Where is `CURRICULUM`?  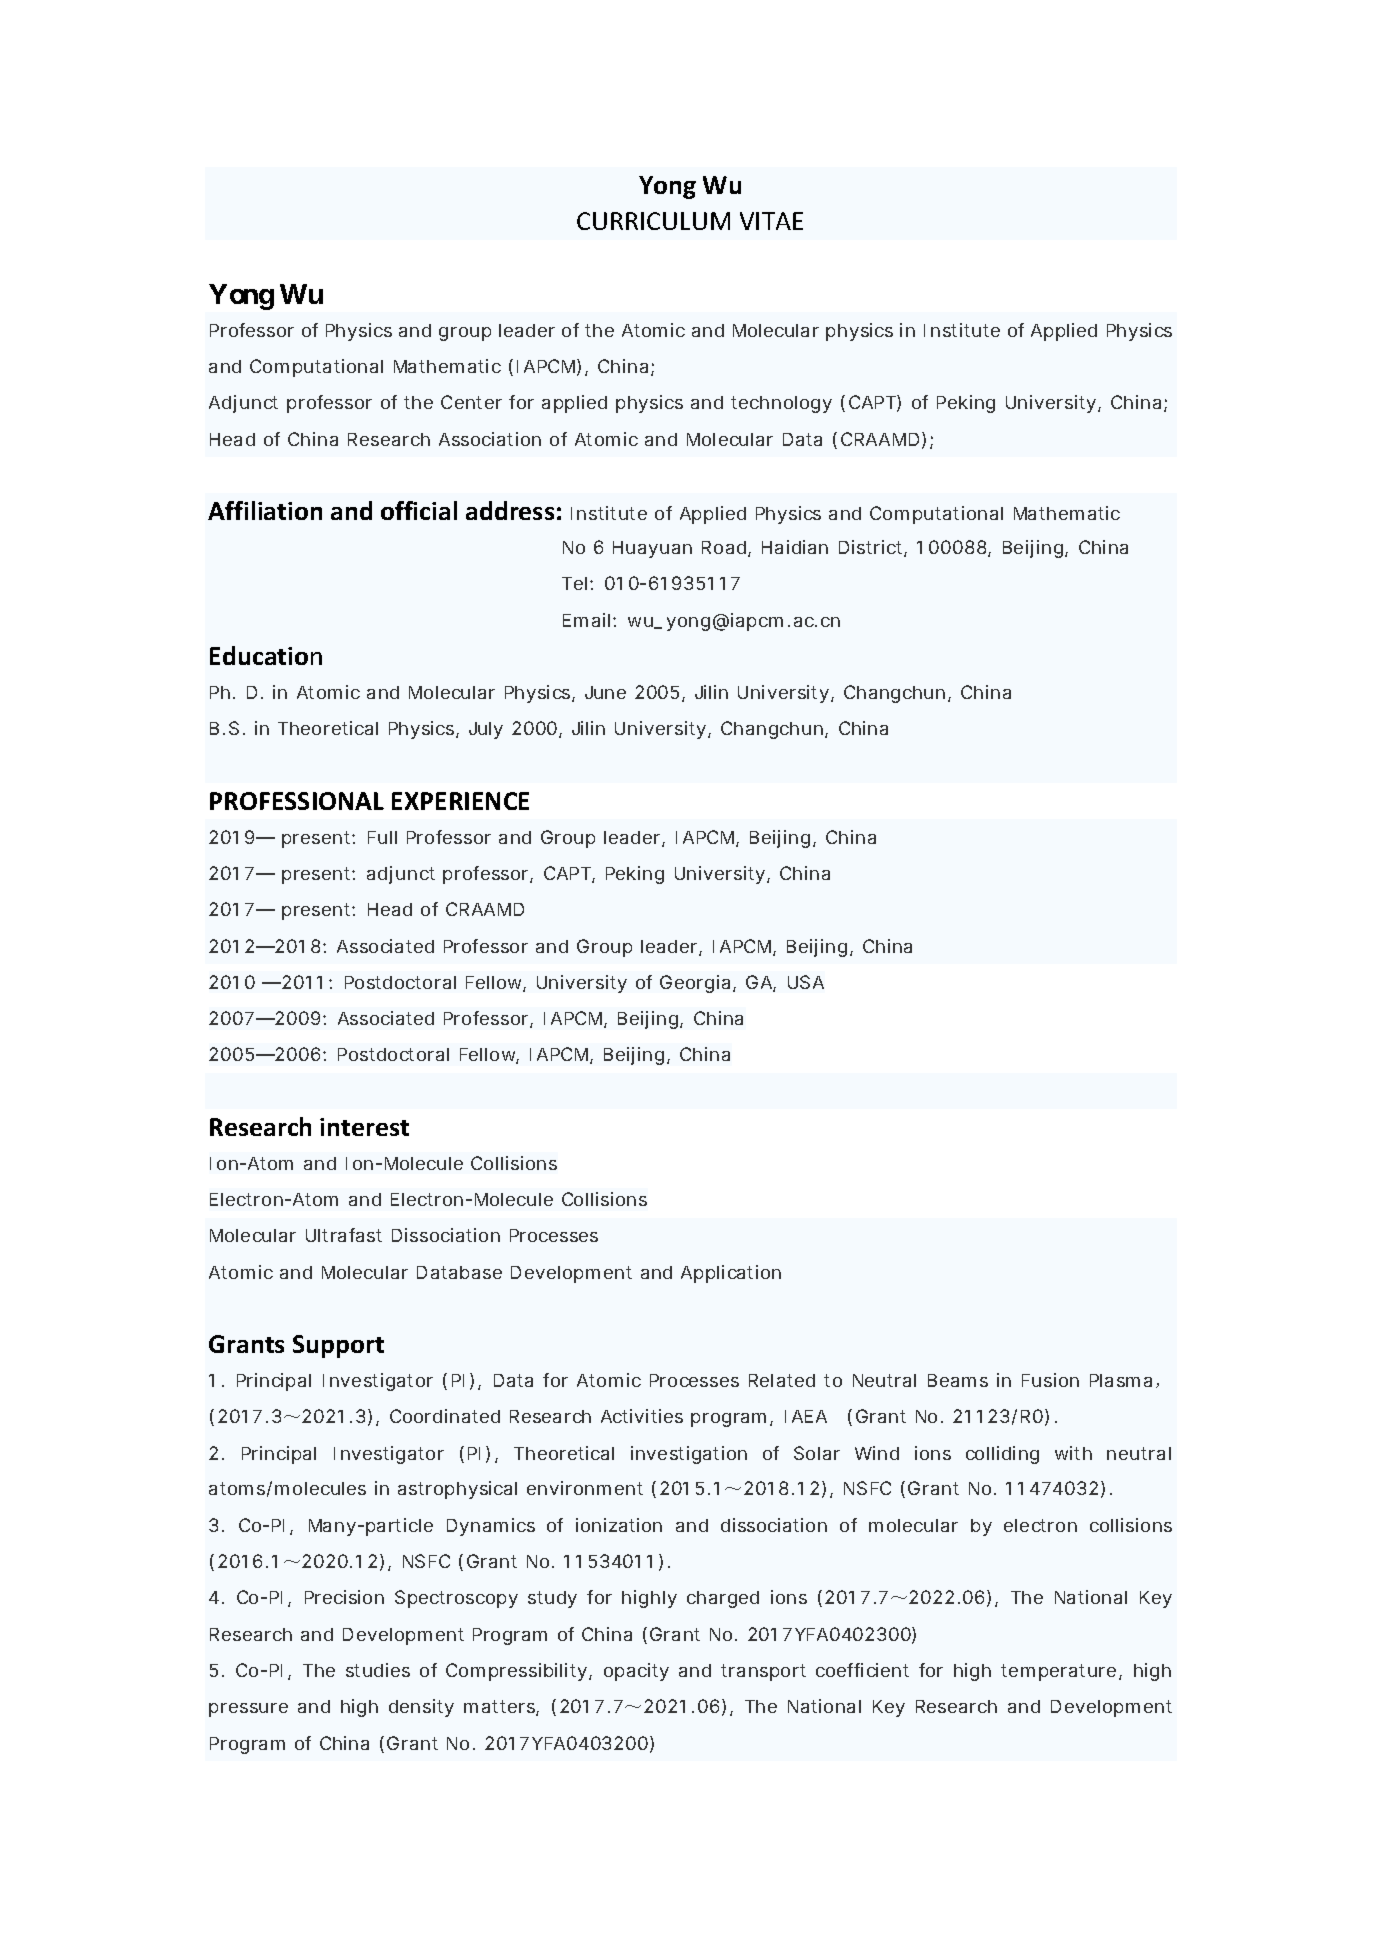 CURRICULUM is located at coordinates (653, 221).
